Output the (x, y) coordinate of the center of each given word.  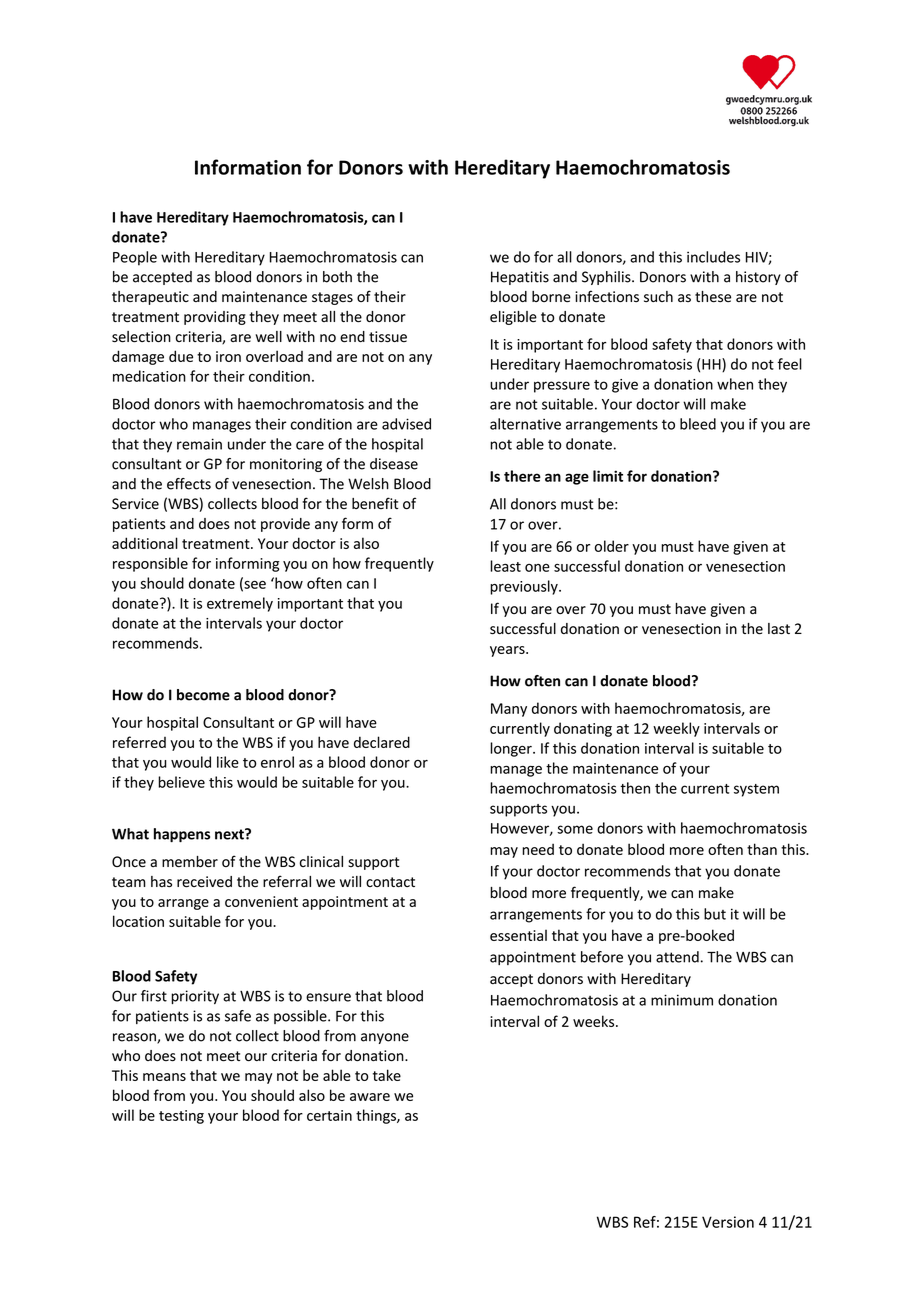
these (713, 297)
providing (215, 318)
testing (181, 1117)
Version (728, 1222)
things (377, 1116)
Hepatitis (520, 278)
